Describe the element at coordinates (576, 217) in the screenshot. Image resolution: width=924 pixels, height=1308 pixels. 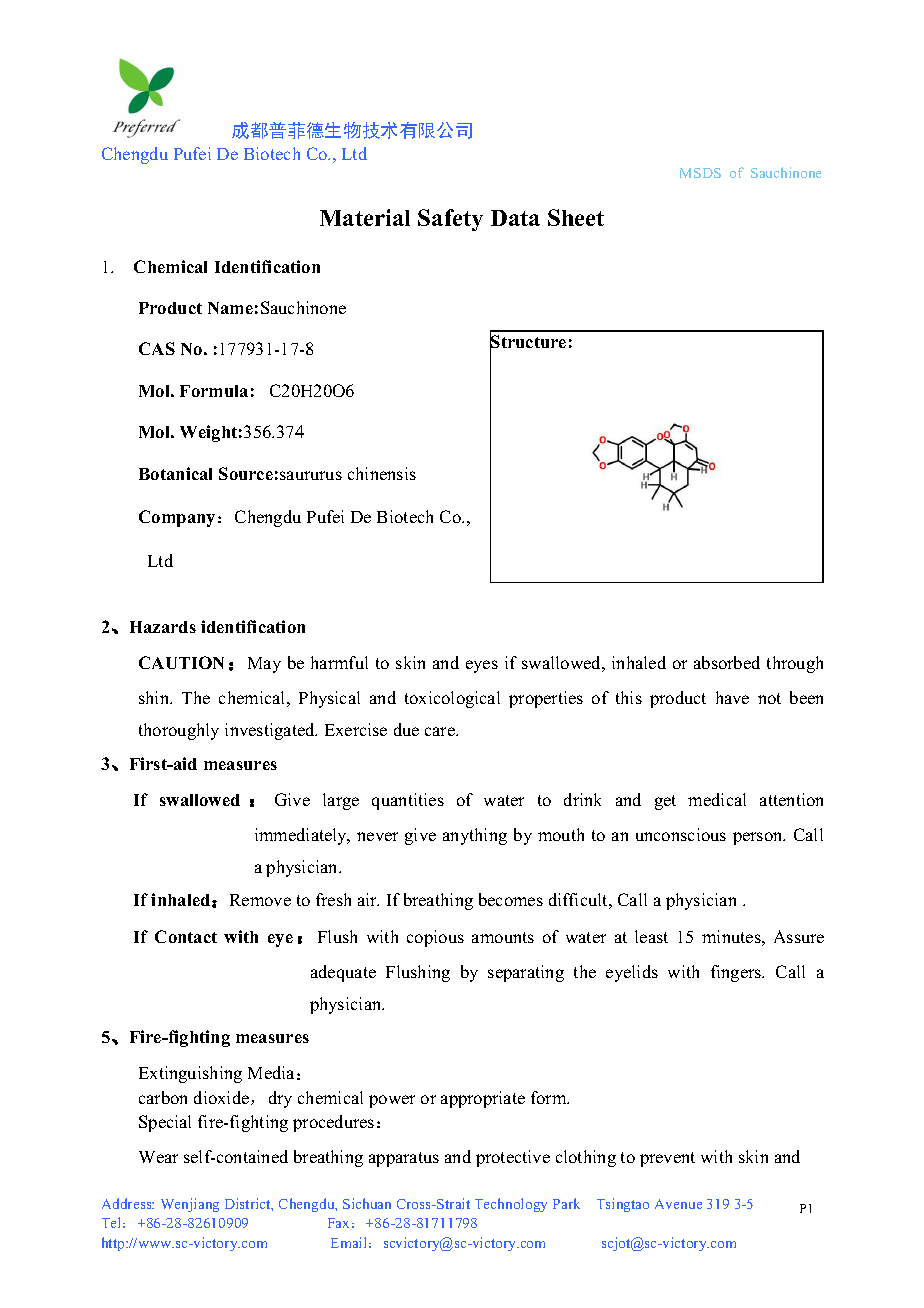
I see `Sheet` at that location.
